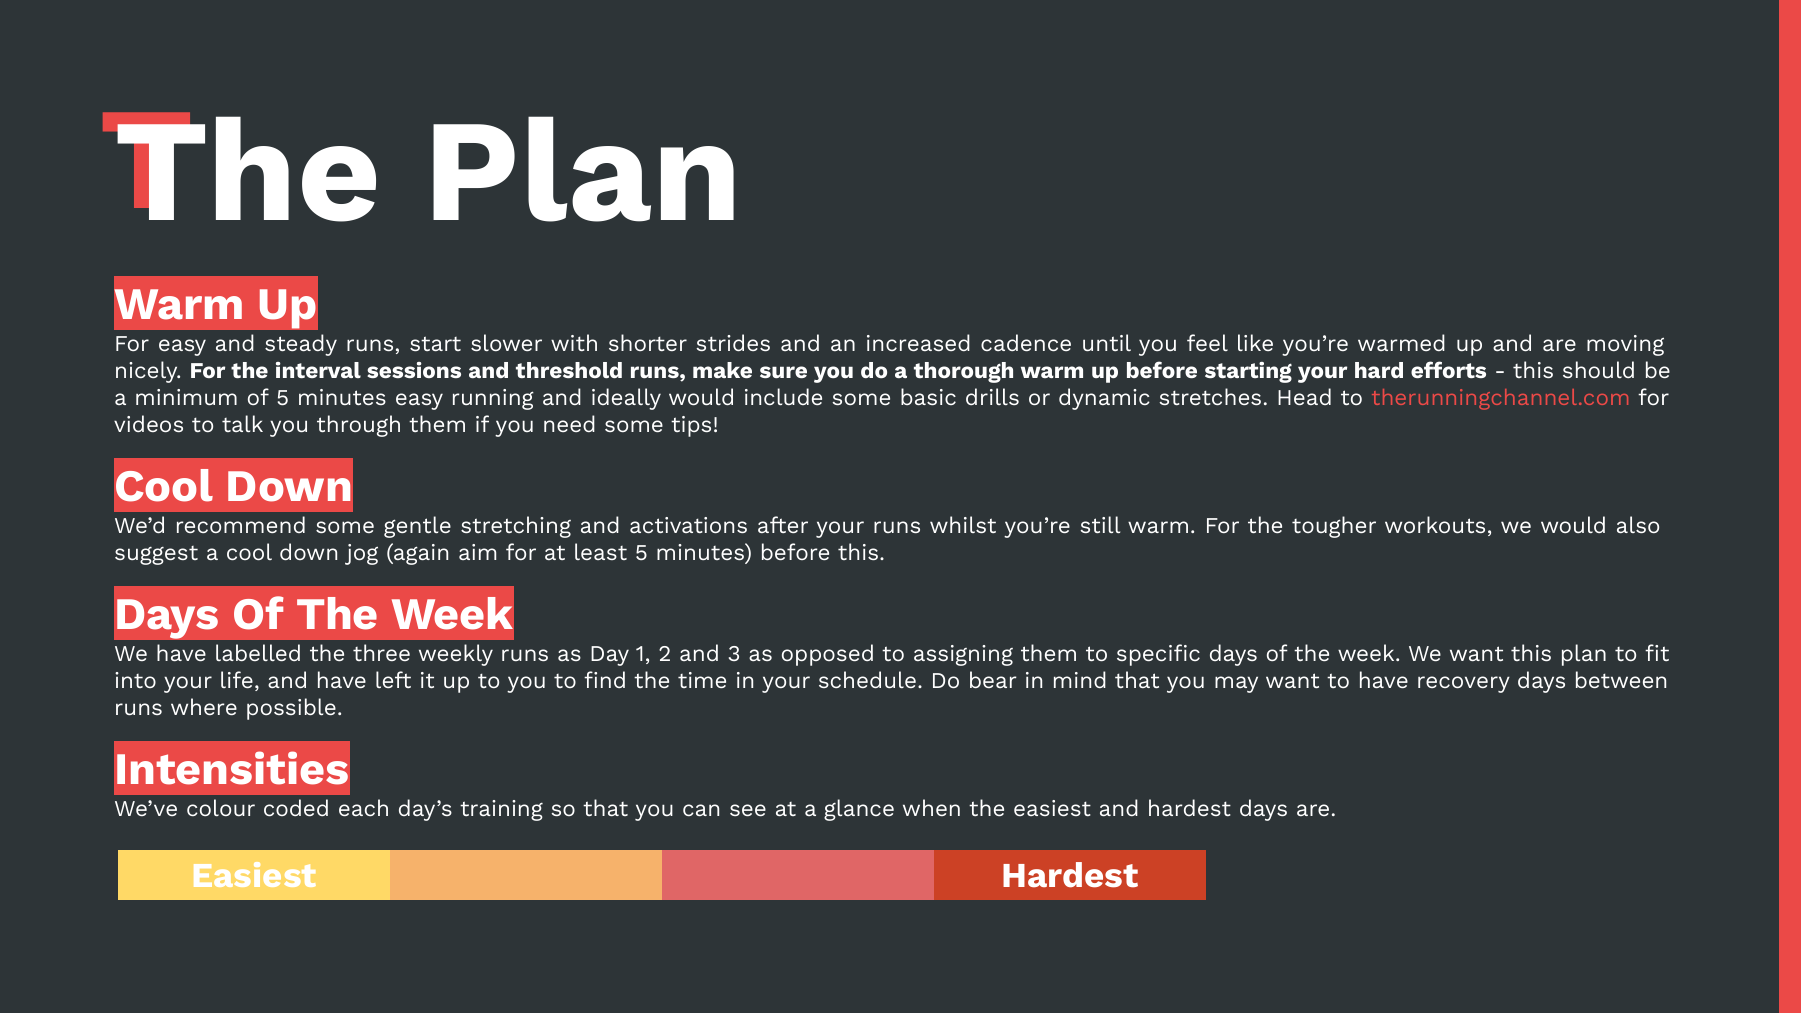 Image resolution: width=1801 pixels, height=1013 pixels. I want to click on workouts, so click(1435, 524).
